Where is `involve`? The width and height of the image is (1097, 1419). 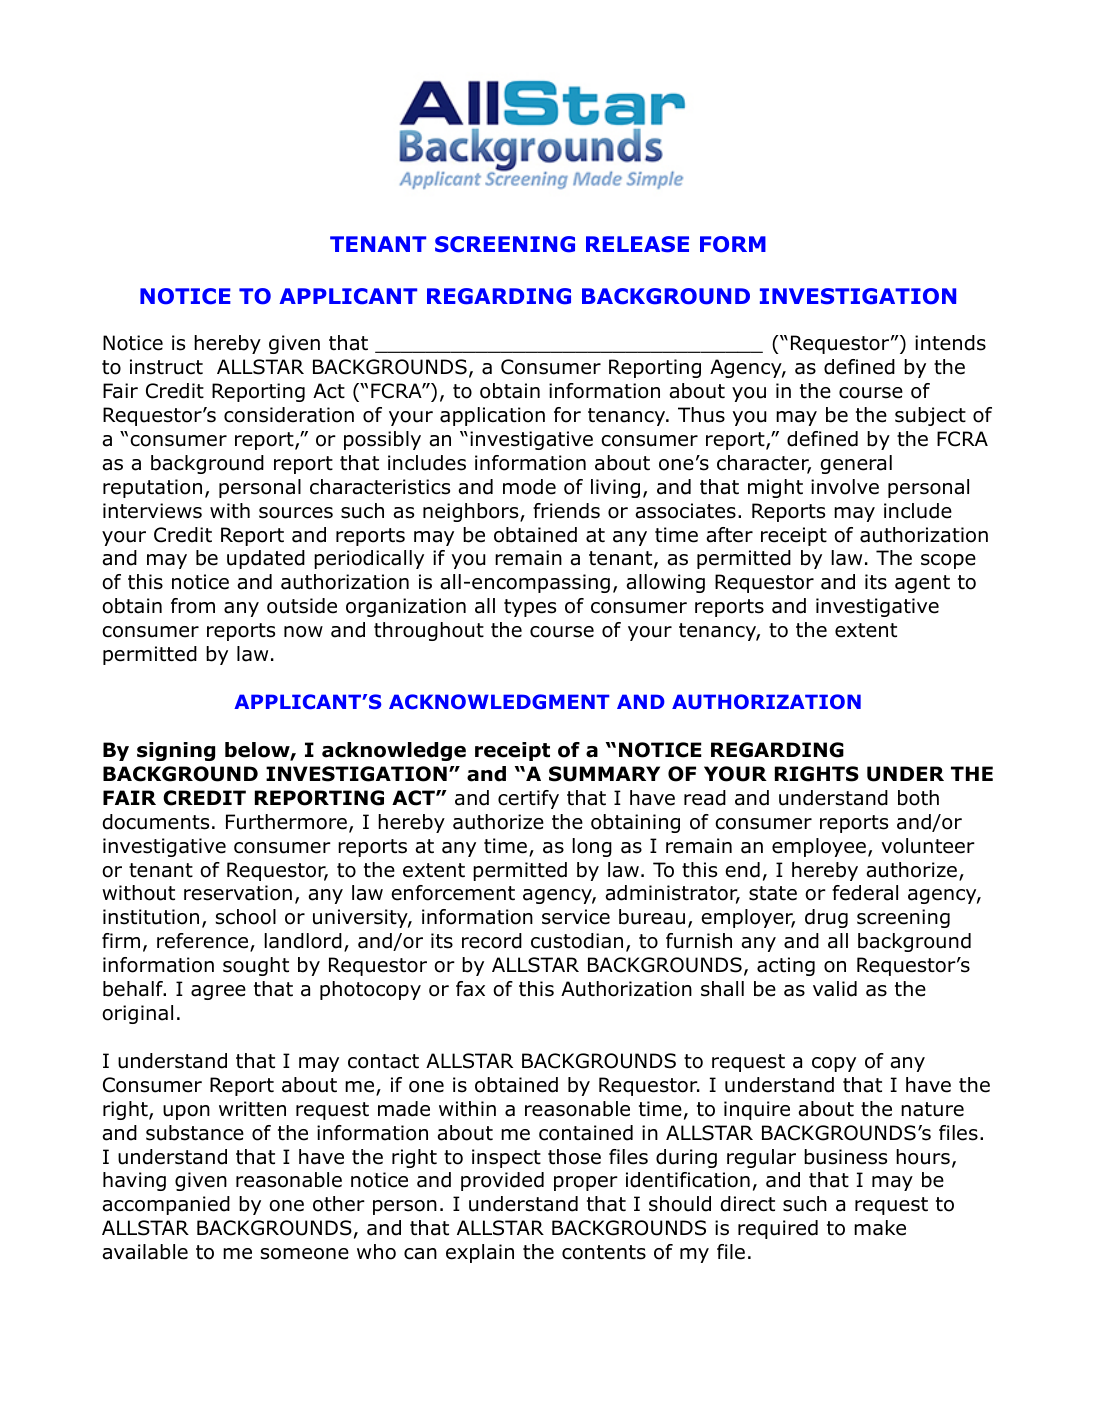
involve is located at coordinates (845, 487).
